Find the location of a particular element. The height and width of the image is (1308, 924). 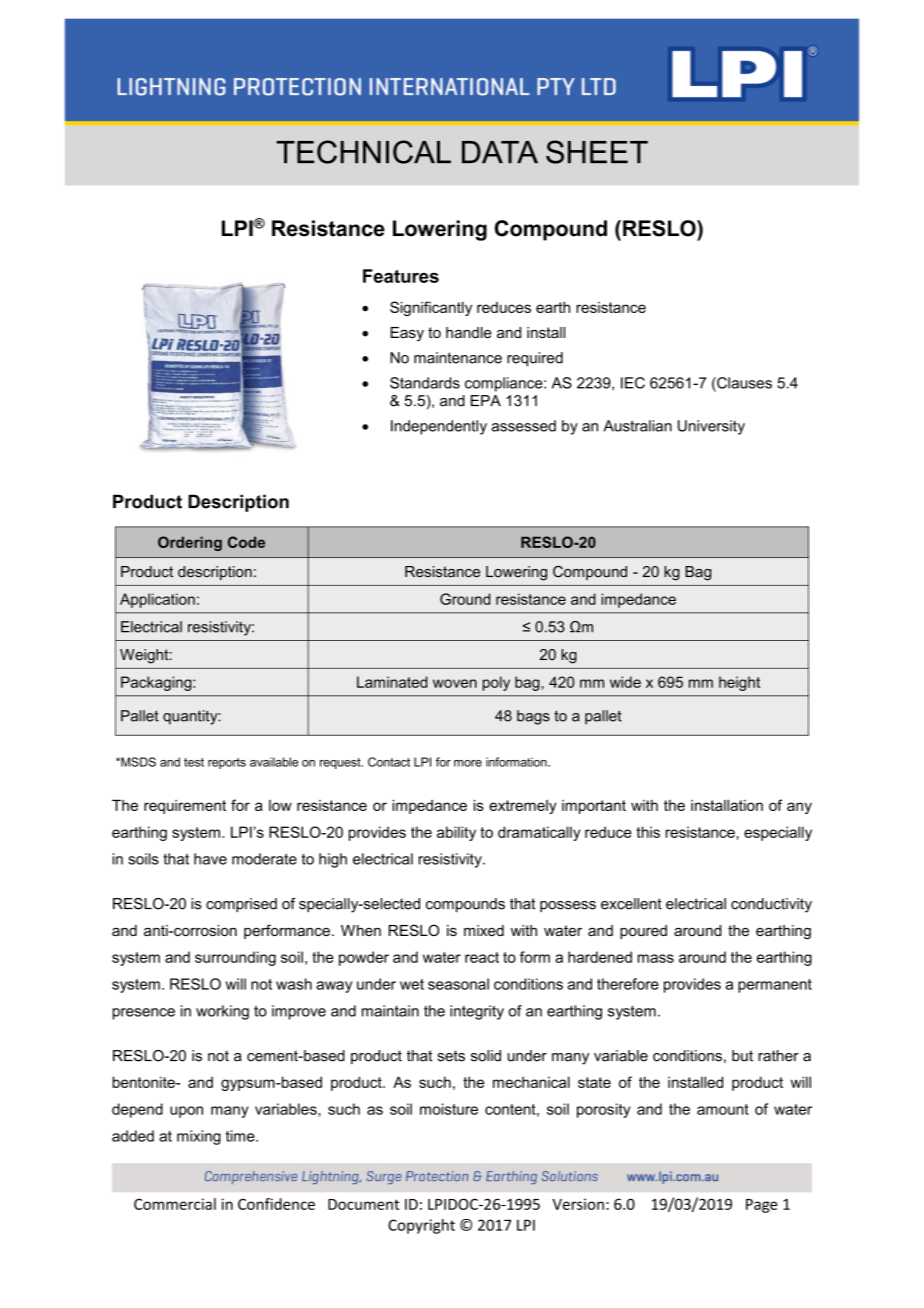

test is located at coordinates (194, 762).
